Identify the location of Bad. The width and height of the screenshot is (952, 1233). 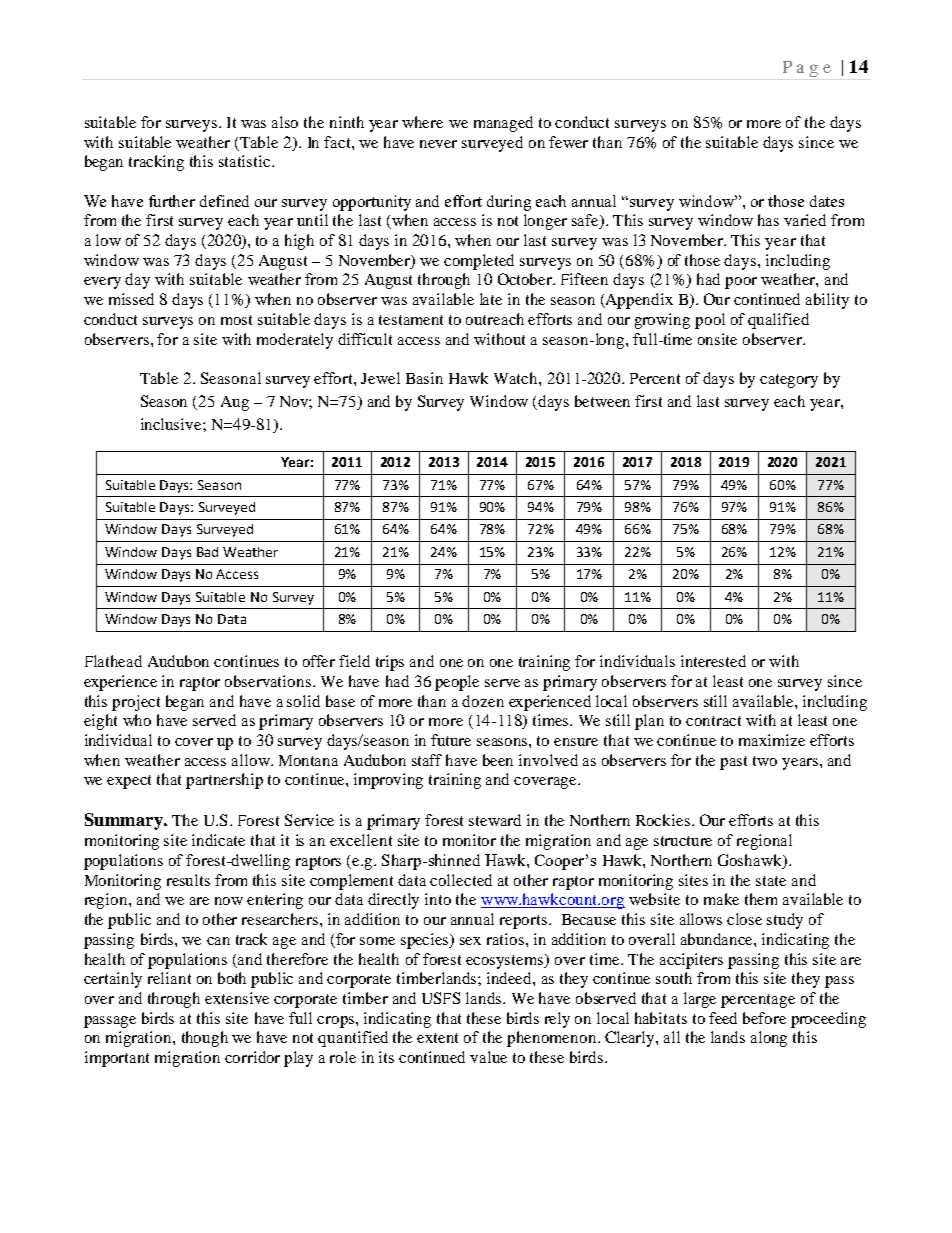
(207, 552).
